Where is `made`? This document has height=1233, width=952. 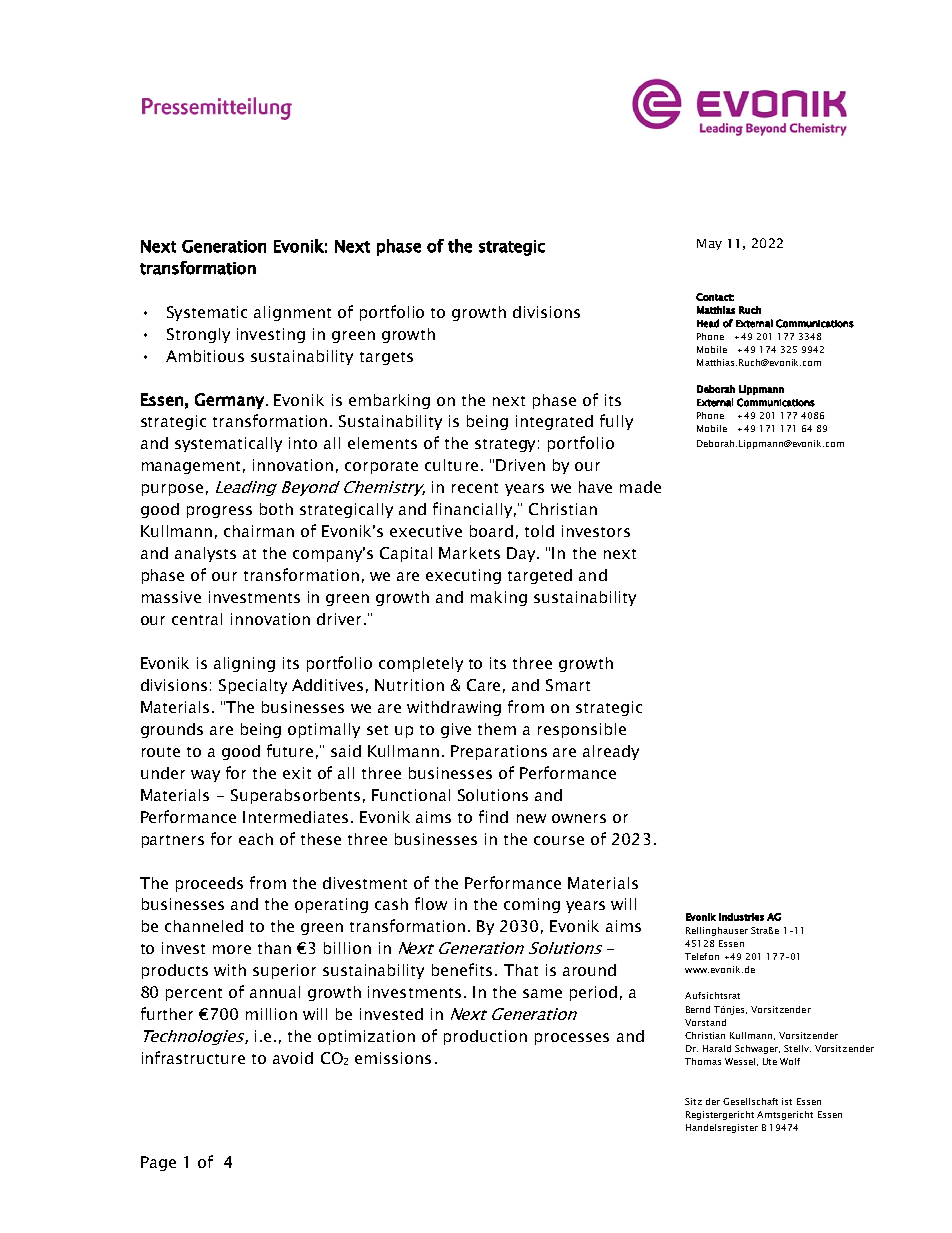 made is located at coordinates (640, 487).
